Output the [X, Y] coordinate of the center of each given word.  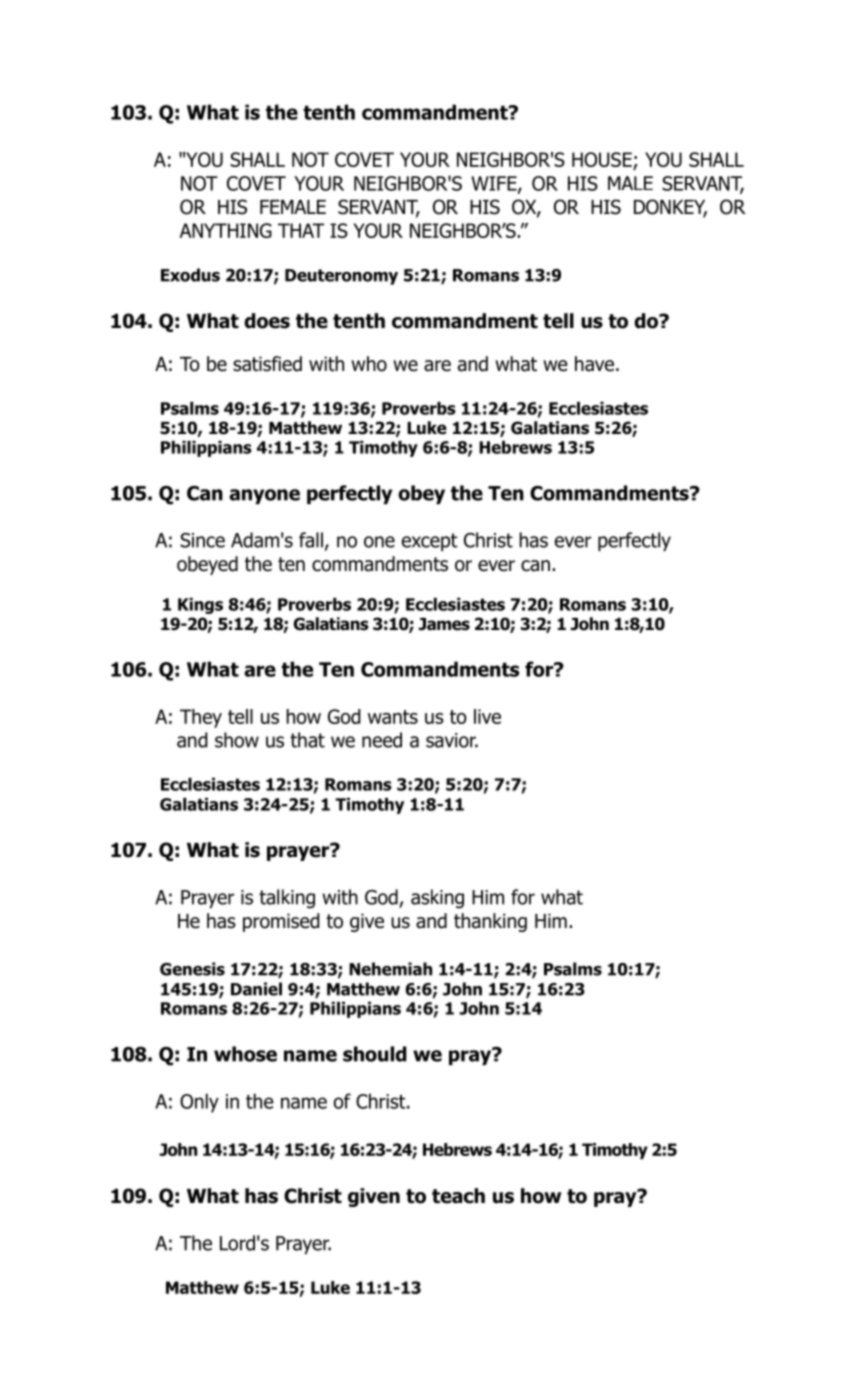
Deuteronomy [341, 277]
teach [458, 1196]
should [375, 1054]
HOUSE [603, 161]
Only [199, 1103]
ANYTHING [226, 230]
